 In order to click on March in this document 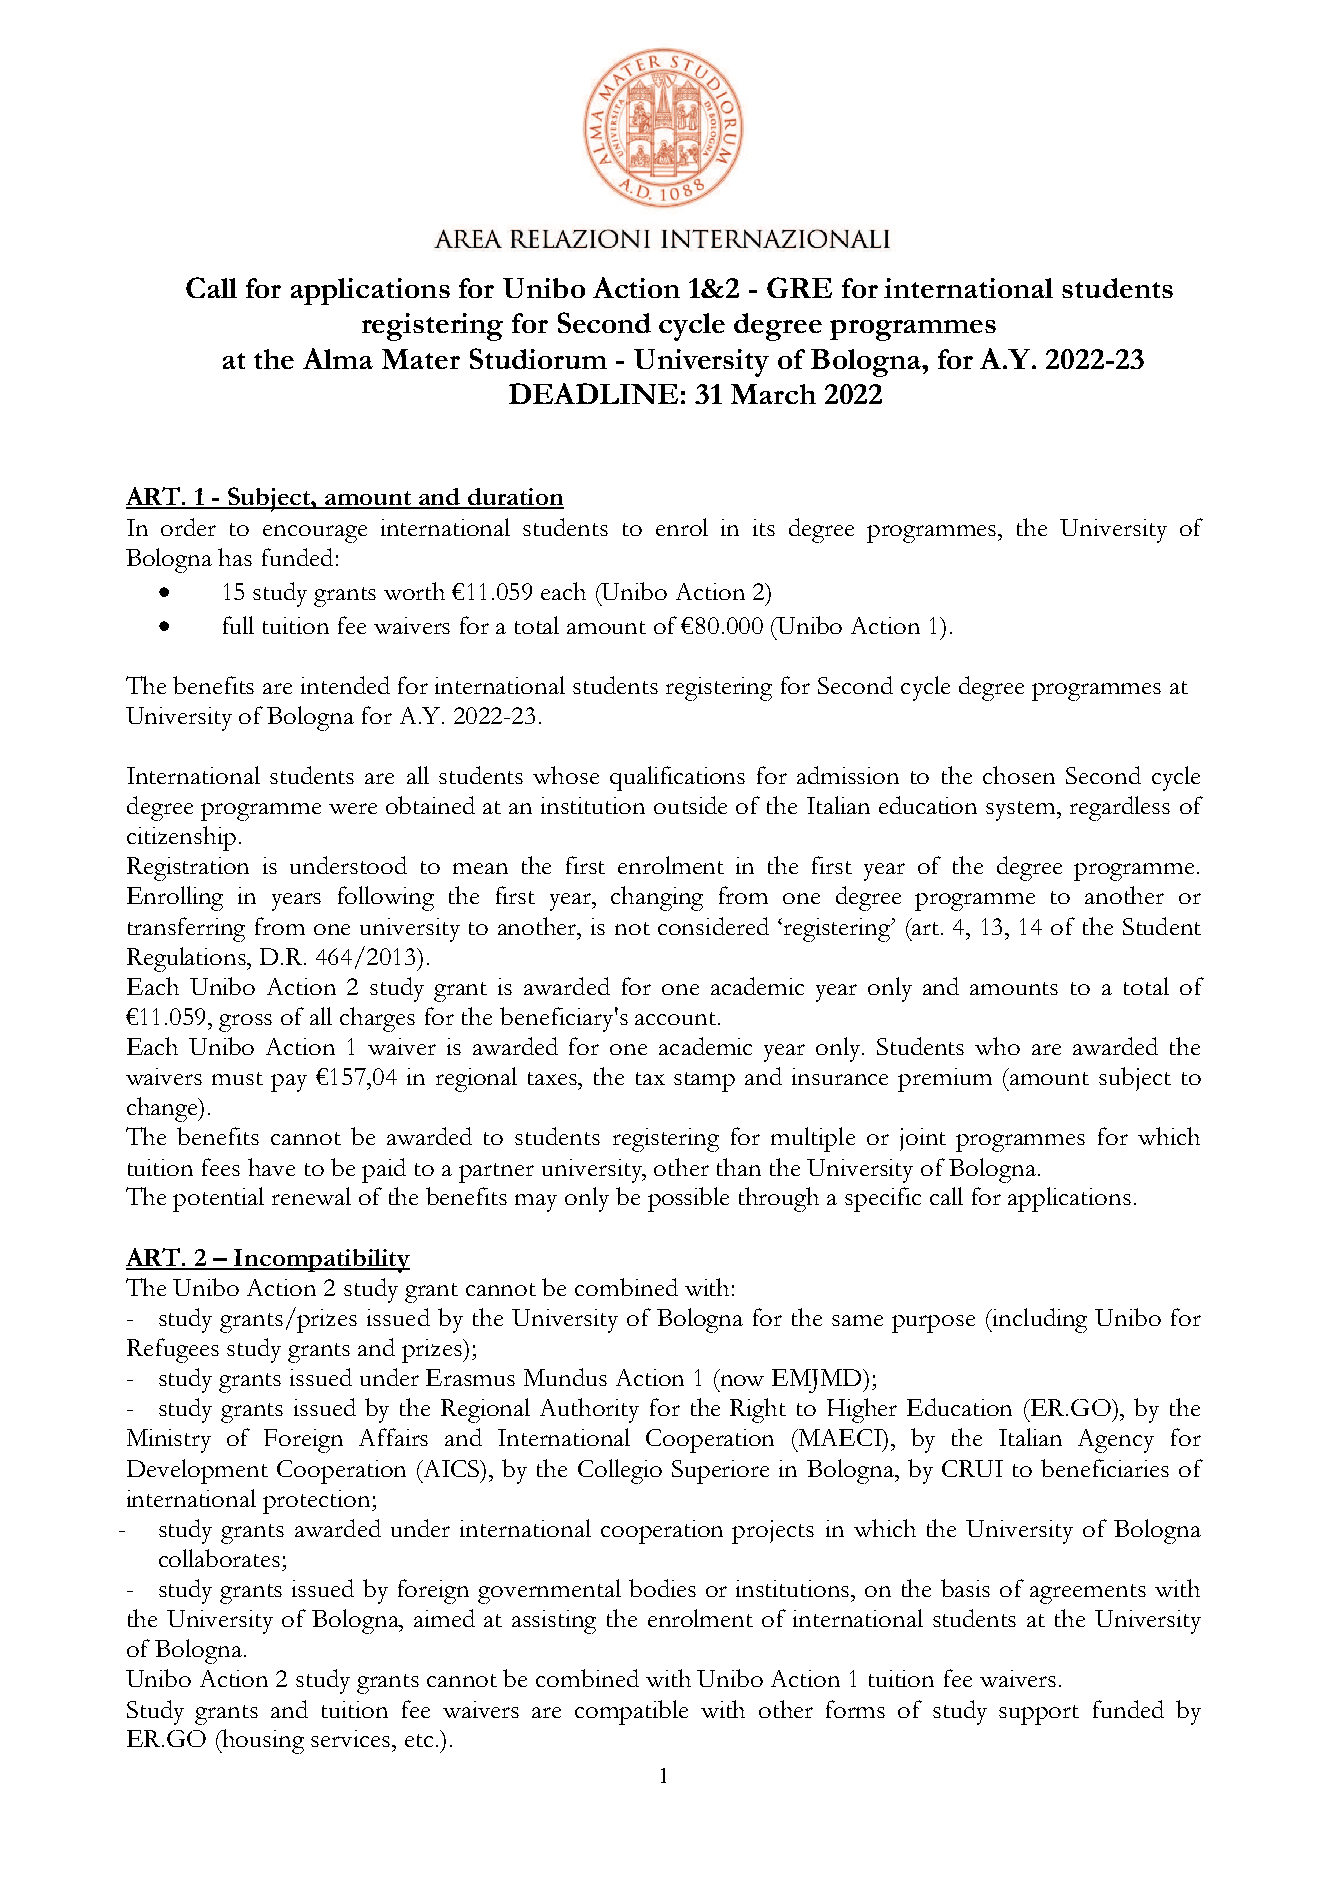, I will do `click(773, 394)`.
